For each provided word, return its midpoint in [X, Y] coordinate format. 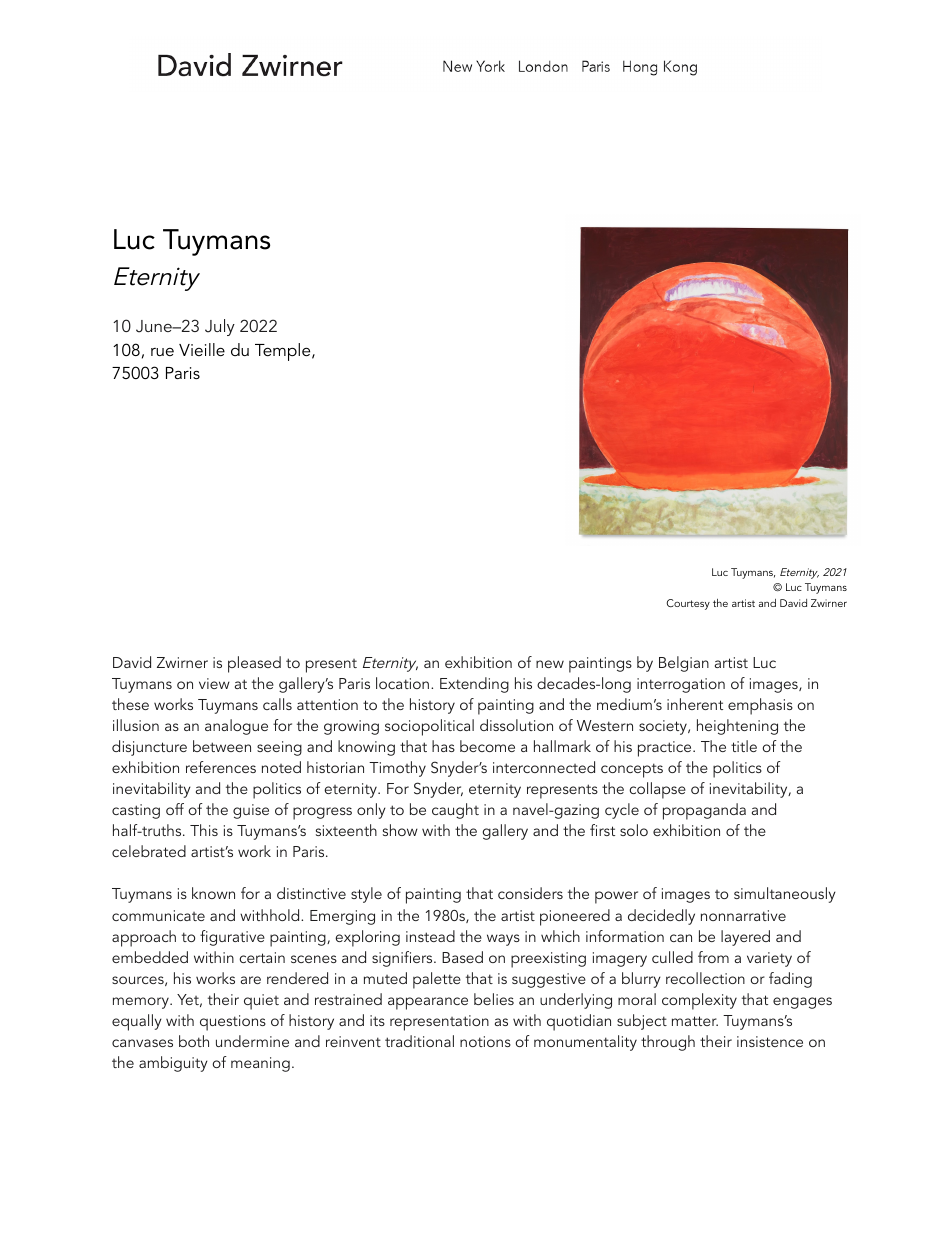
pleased [254, 664]
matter [695, 1021]
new [550, 664]
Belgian [684, 664]
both [194, 1041]
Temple [284, 352]
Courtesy [688, 604]
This [204, 830]
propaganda [704, 811]
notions [485, 1041]
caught [455, 811]
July [220, 327]
